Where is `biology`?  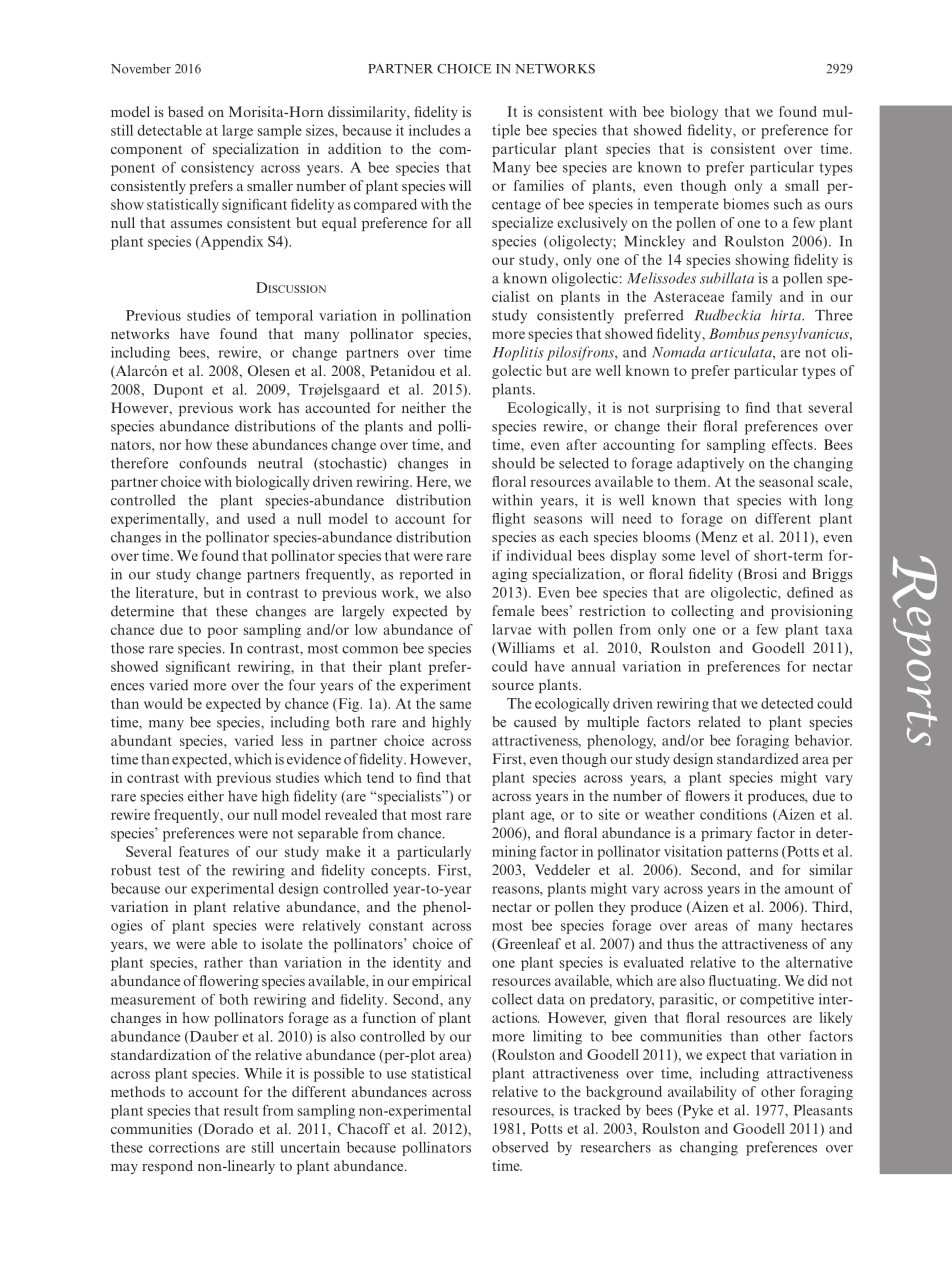
biology is located at coordinates (694, 113).
